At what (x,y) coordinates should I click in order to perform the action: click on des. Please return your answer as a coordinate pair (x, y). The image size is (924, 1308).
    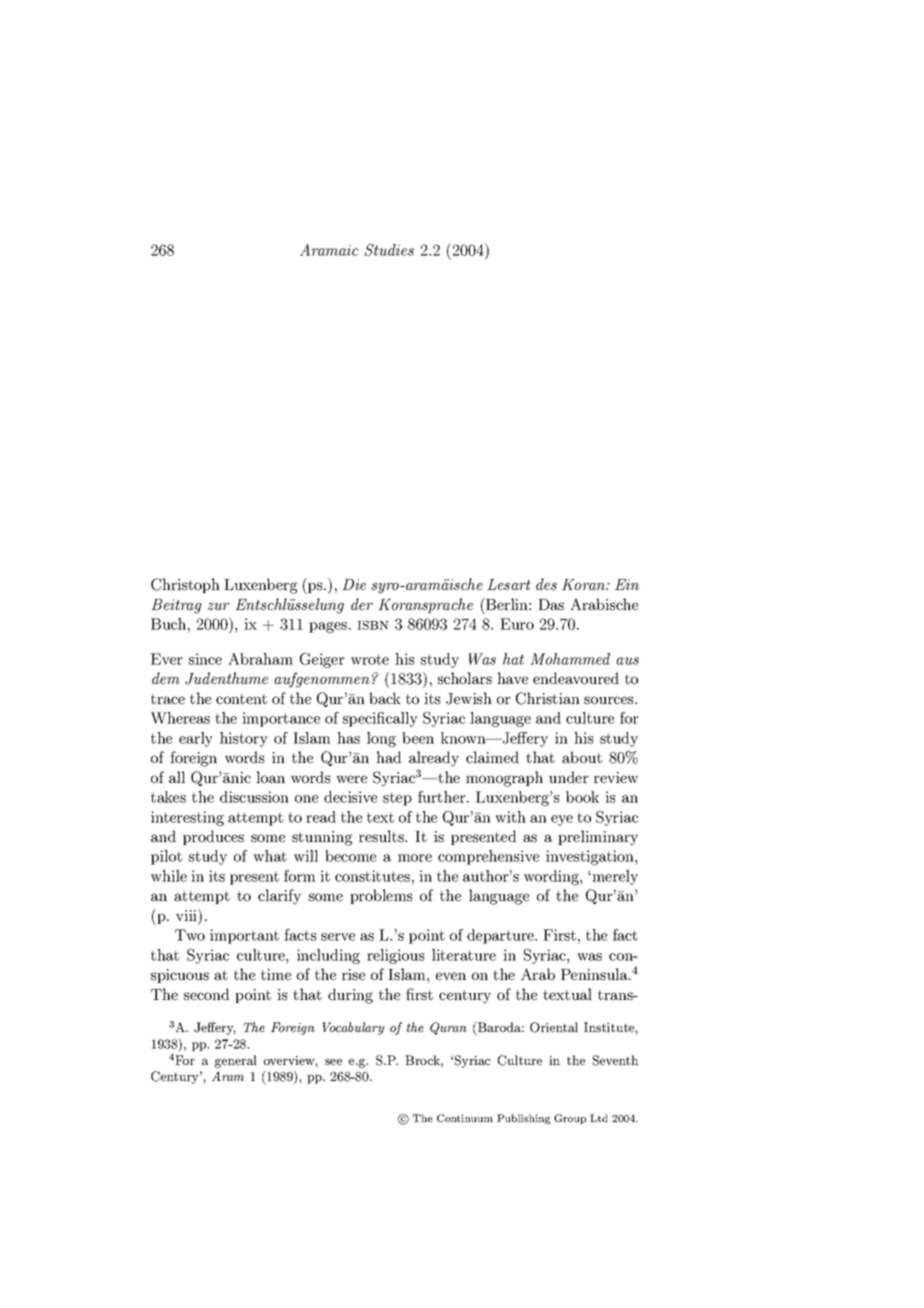
    Looking at the image, I should click on (546, 584).
